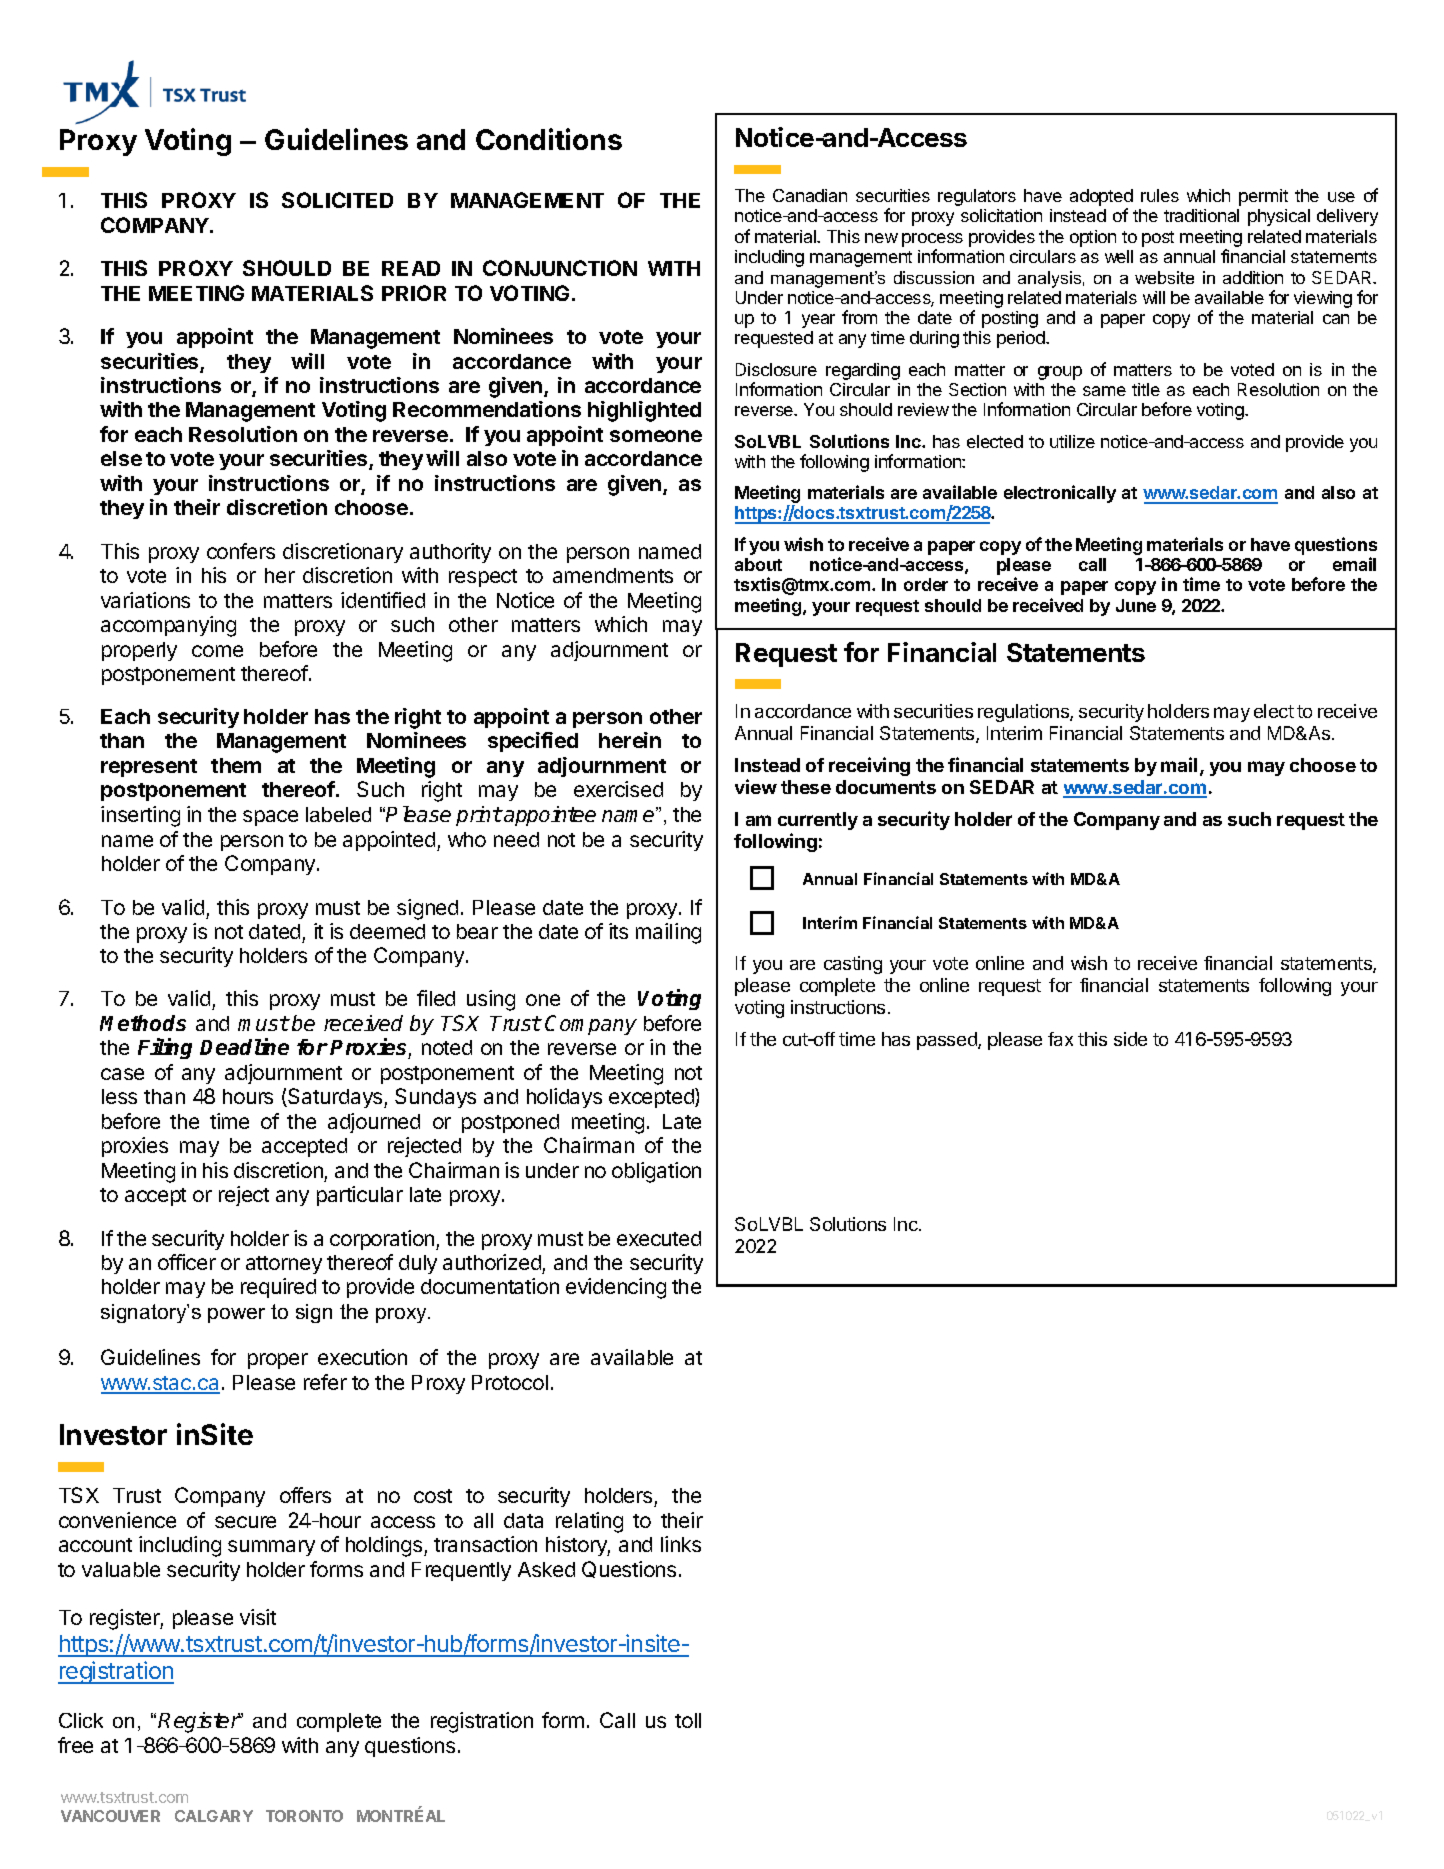 The height and width of the document is (1869, 1444). Describe the element at coordinates (214, 1816) in the document. I see `CALGARY` at that location.
